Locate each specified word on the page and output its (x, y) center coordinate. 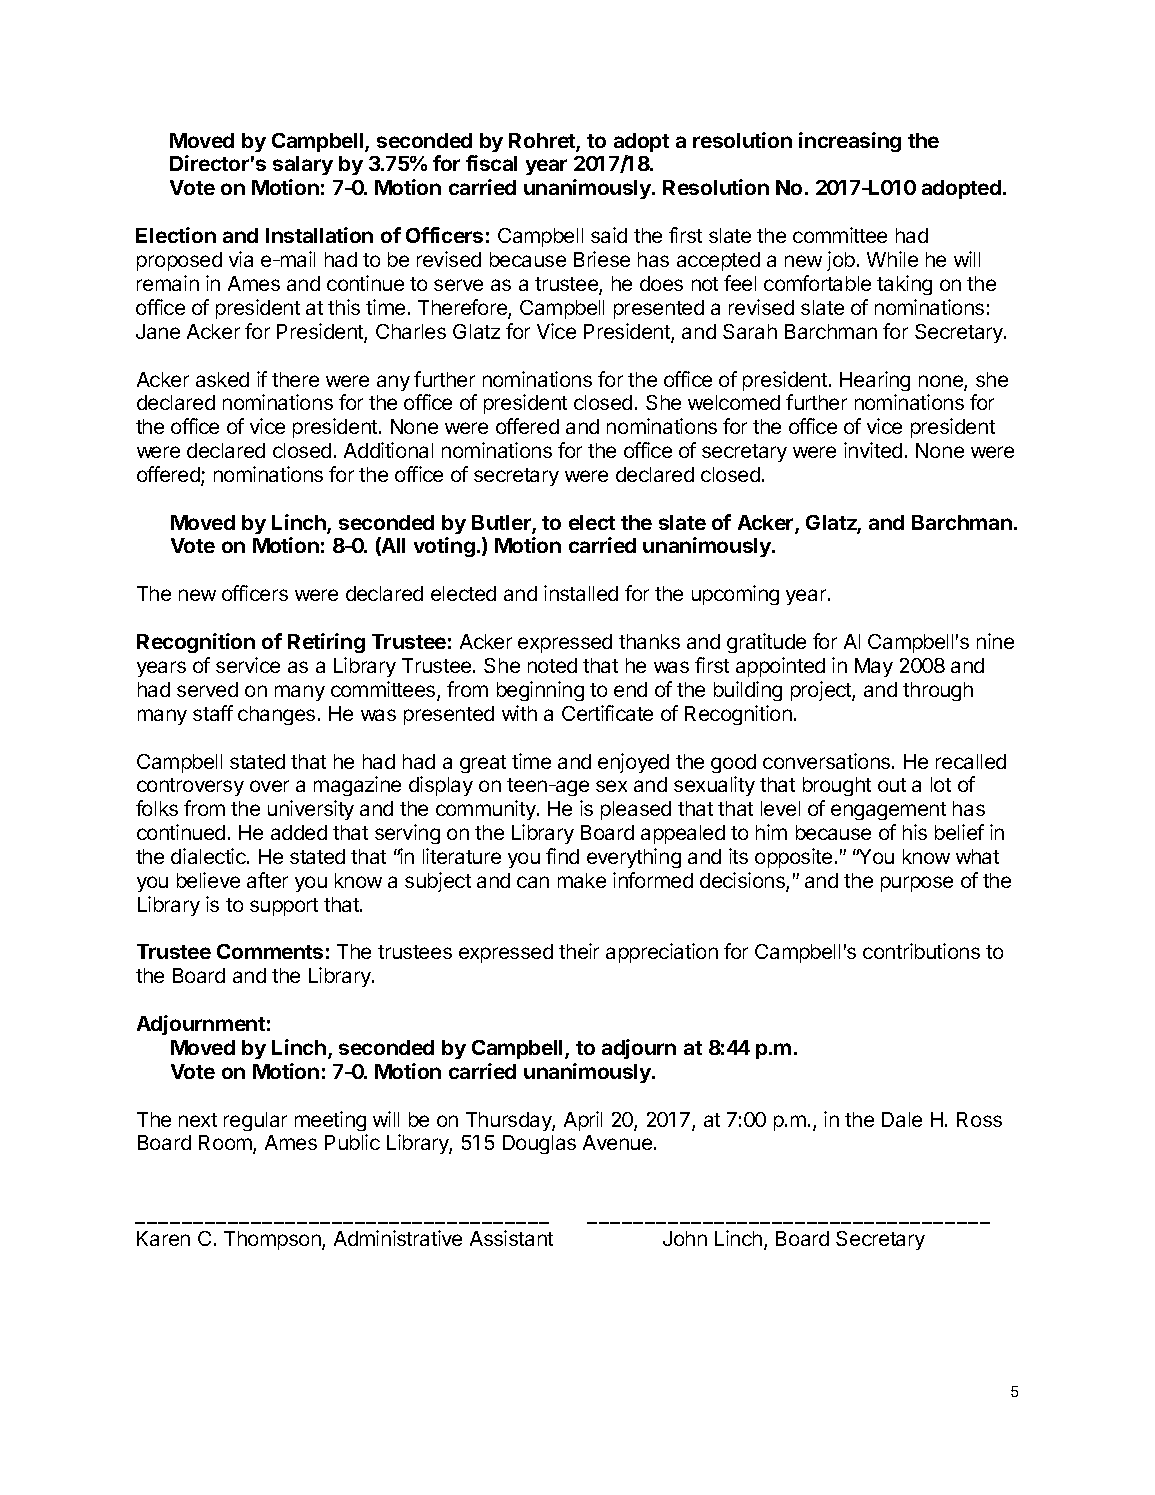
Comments (270, 951)
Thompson (273, 1240)
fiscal (491, 163)
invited (873, 450)
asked (222, 379)
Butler (502, 524)
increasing (850, 142)
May (874, 667)
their (579, 951)
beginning (540, 691)
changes (276, 715)
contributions (921, 951)
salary (303, 165)
